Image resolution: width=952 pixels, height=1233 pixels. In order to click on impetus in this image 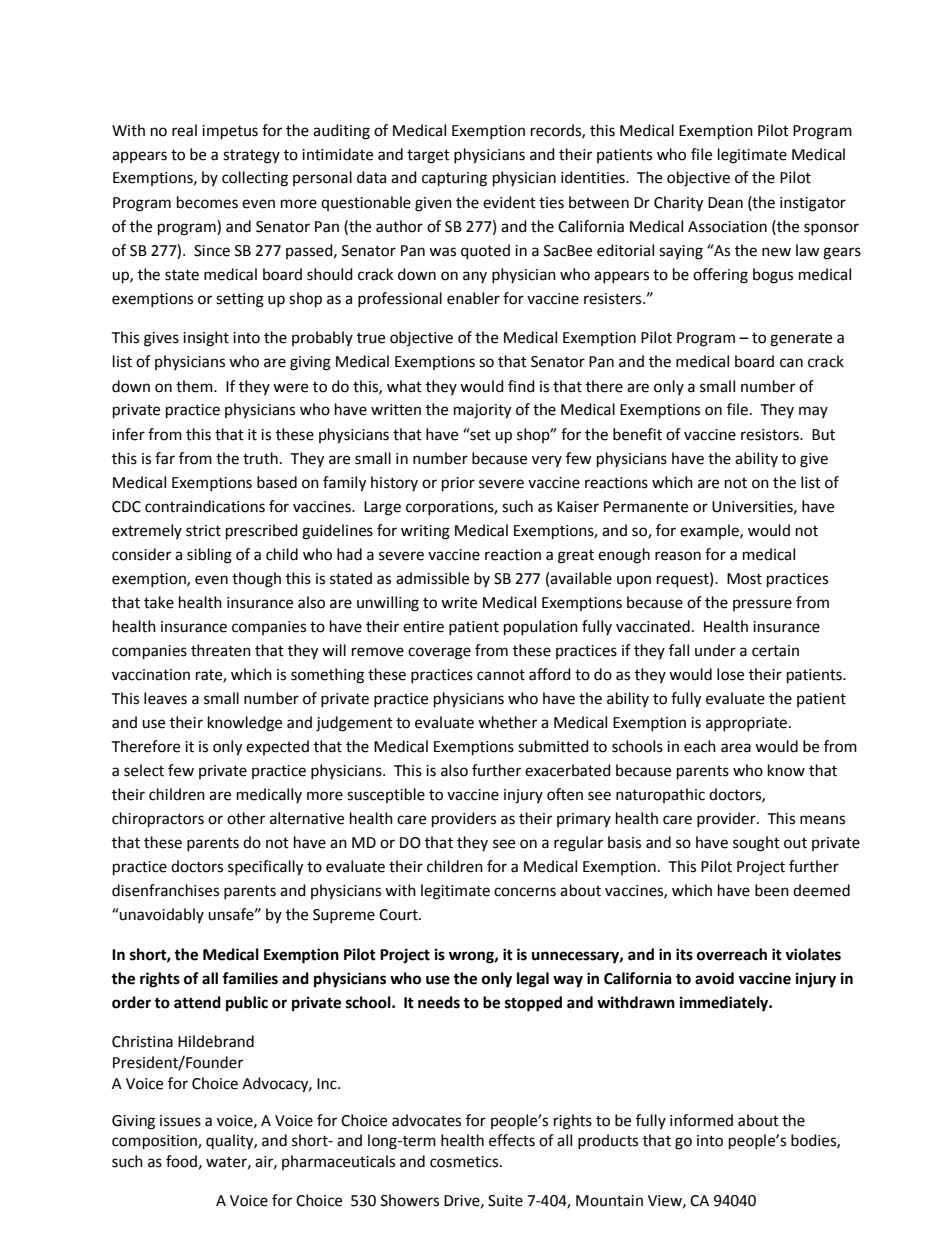, I will do `click(230, 132)`.
